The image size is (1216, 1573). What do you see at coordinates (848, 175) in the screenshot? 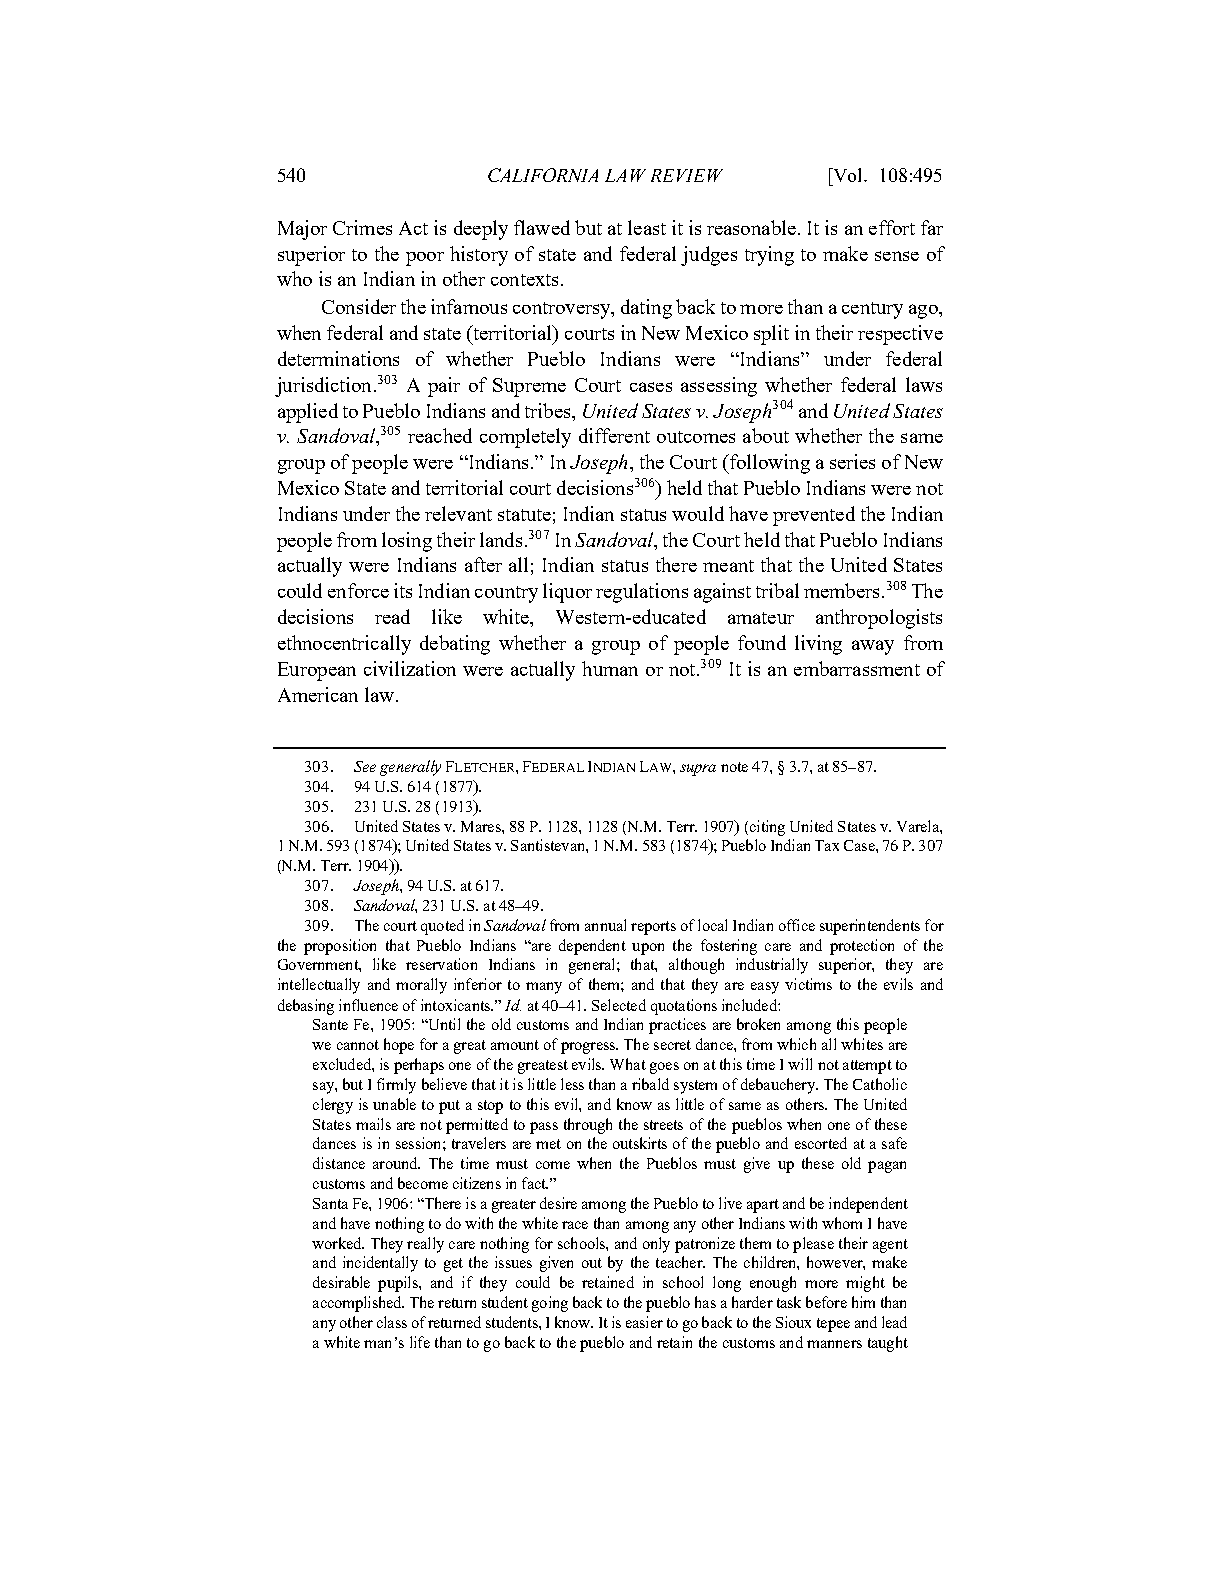
I see `Vol` at bounding box center [848, 175].
